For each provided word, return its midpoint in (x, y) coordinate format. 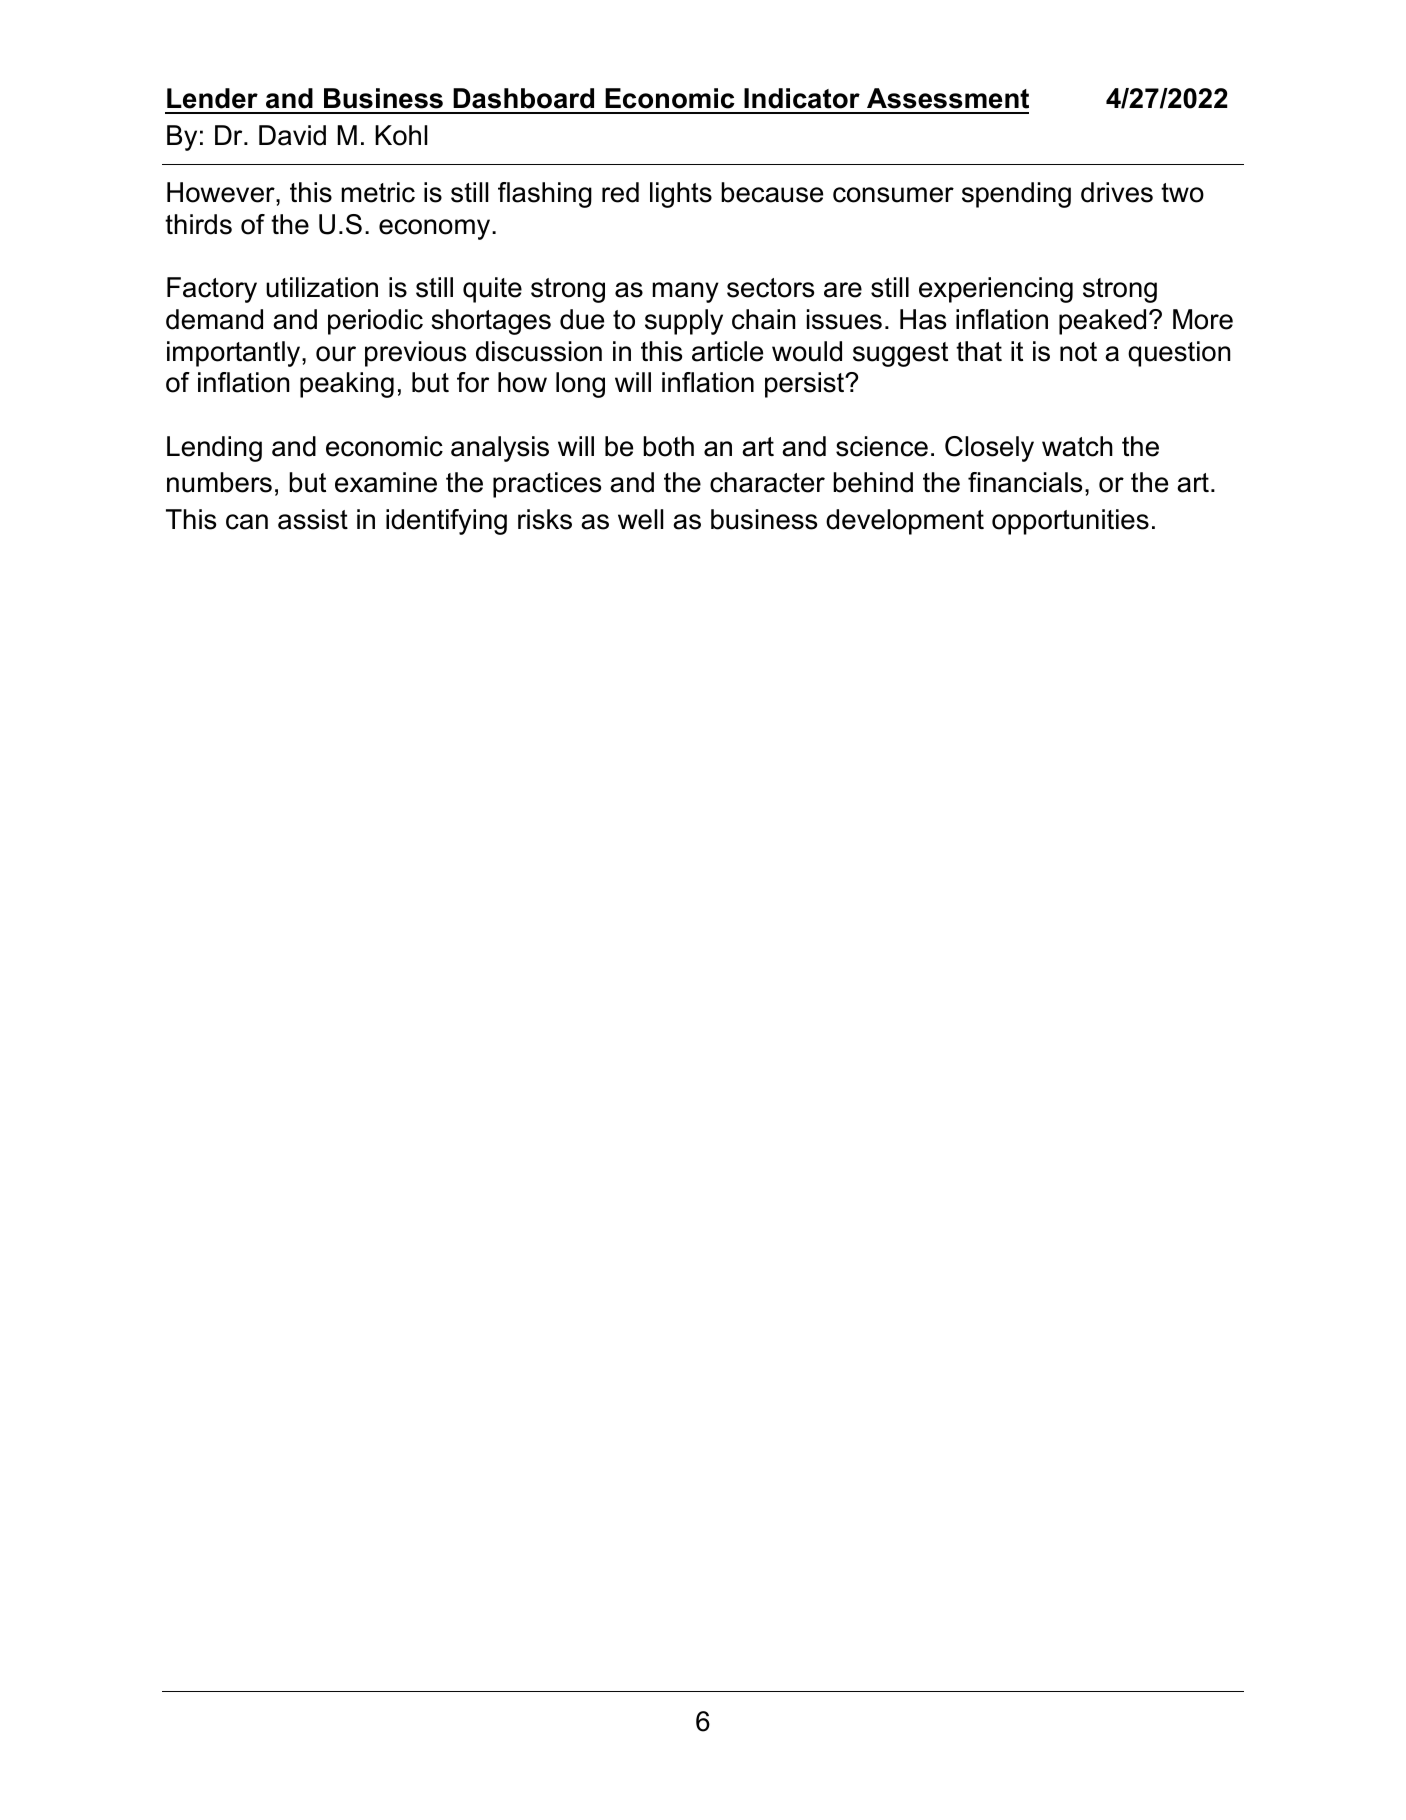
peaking (347, 385)
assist (313, 519)
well (640, 519)
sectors (770, 288)
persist (806, 385)
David (292, 135)
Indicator (802, 98)
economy (436, 229)
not (1078, 352)
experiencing (996, 290)
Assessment (948, 98)
